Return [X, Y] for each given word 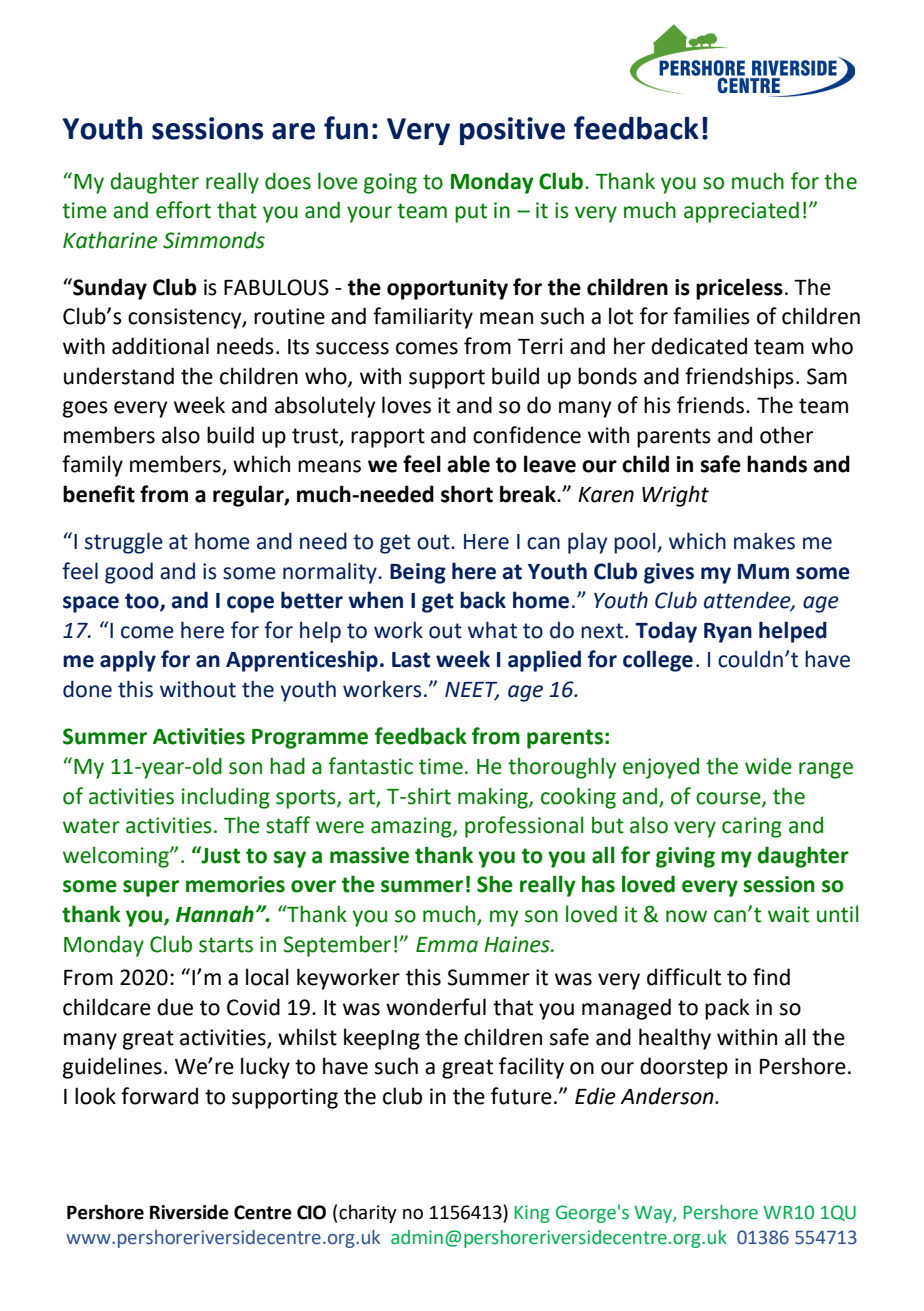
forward [159, 1096]
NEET [472, 690]
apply [128, 661]
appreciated [741, 212]
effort [183, 210]
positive [512, 131]
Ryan [728, 633]
